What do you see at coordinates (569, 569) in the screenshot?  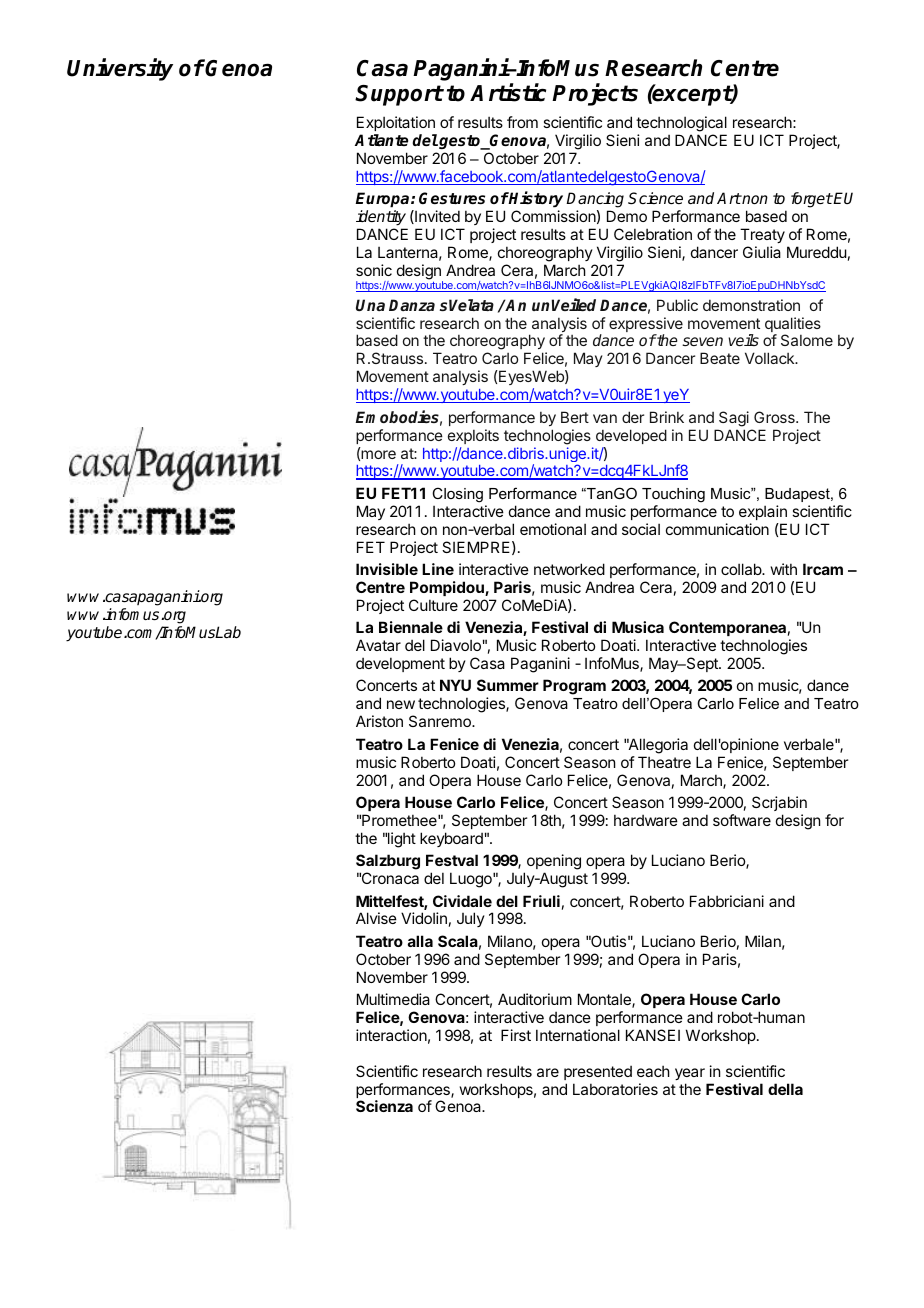 I see `networked` at bounding box center [569, 569].
